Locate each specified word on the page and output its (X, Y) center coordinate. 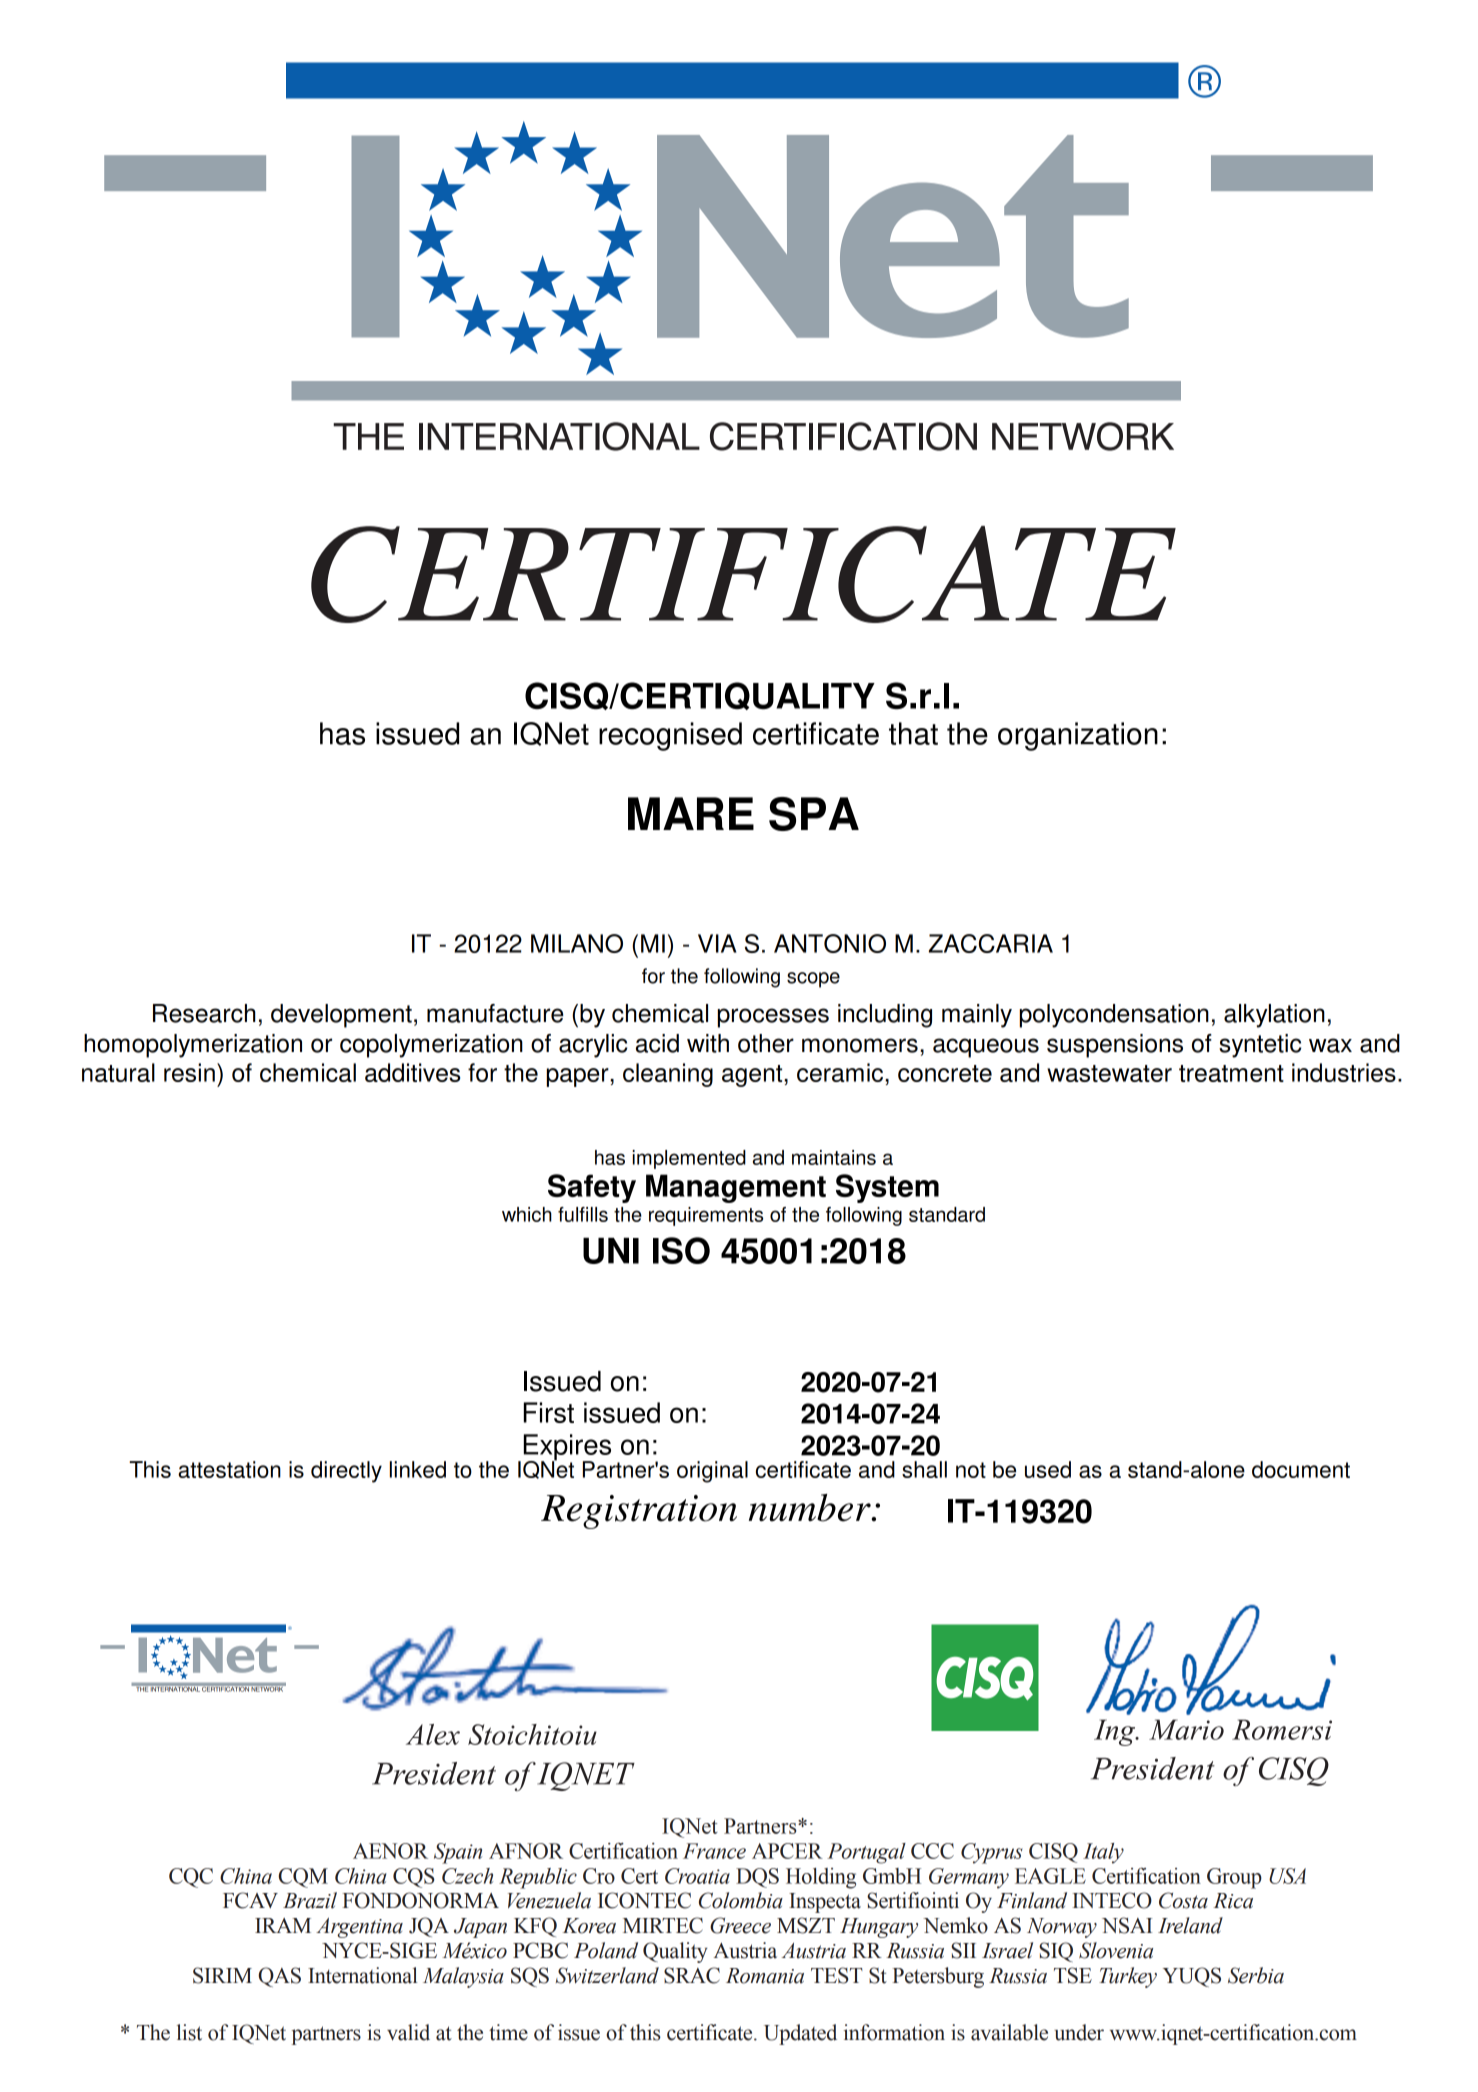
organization (1078, 736)
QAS (279, 1977)
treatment (1231, 1073)
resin (189, 1072)
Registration (639, 1512)
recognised (670, 736)
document (1301, 1469)
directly (346, 1472)
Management (736, 1188)
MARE (691, 813)
